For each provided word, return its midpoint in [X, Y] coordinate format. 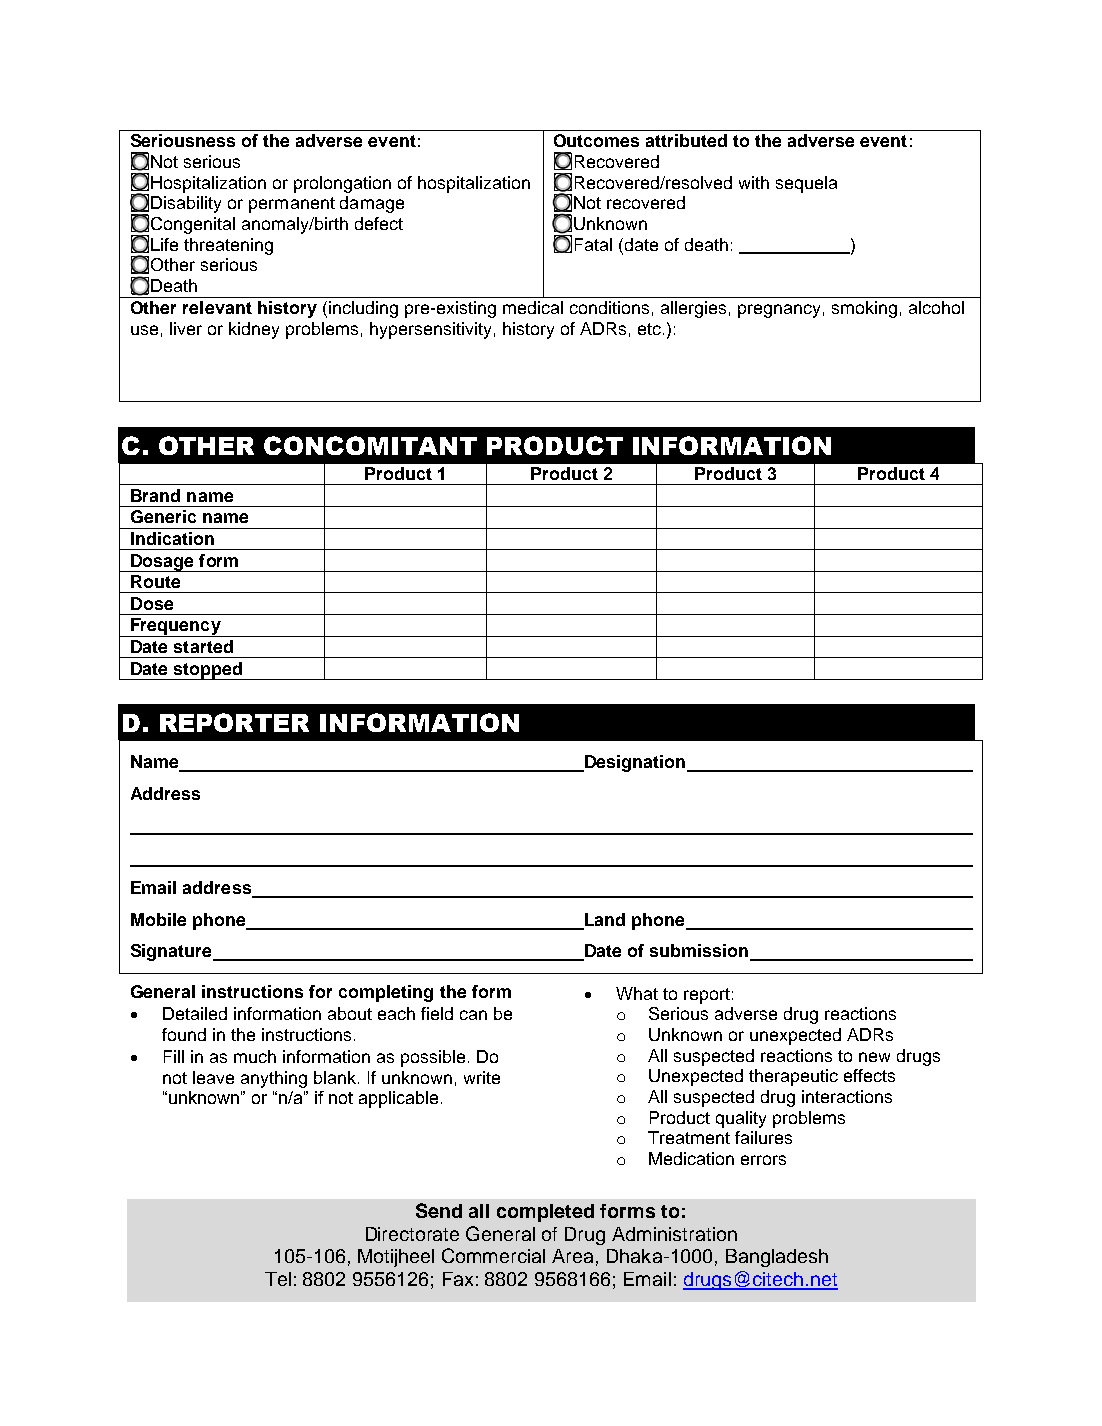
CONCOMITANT [370, 445]
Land [603, 921]
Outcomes [596, 140]
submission [700, 952]
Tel [278, 1279]
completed [545, 1213]
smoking [864, 309]
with [754, 182]
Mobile [158, 919]
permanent [292, 205]
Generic [163, 516]
